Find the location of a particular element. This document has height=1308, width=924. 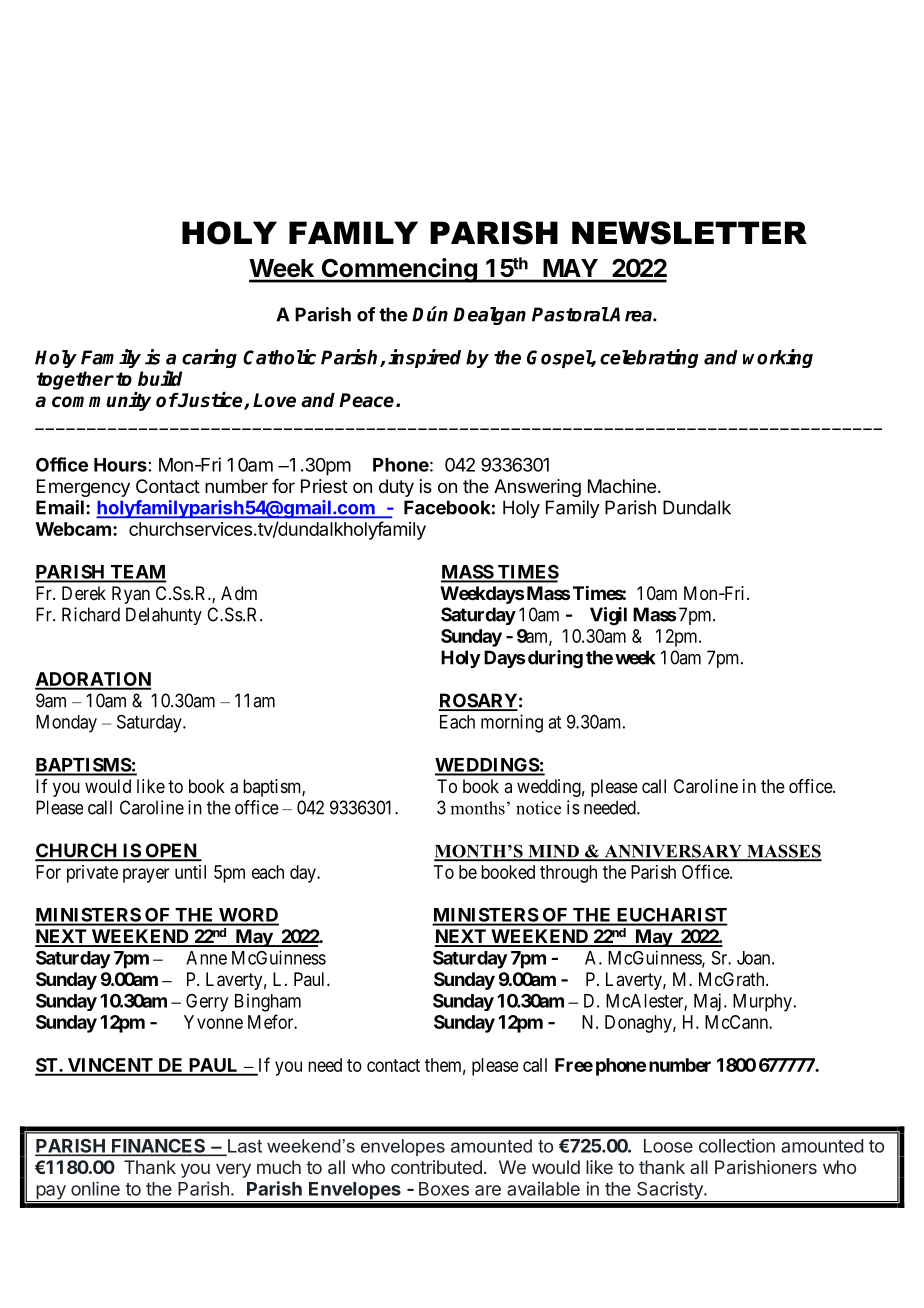

NEWSLETTER is located at coordinates (689, 233).
